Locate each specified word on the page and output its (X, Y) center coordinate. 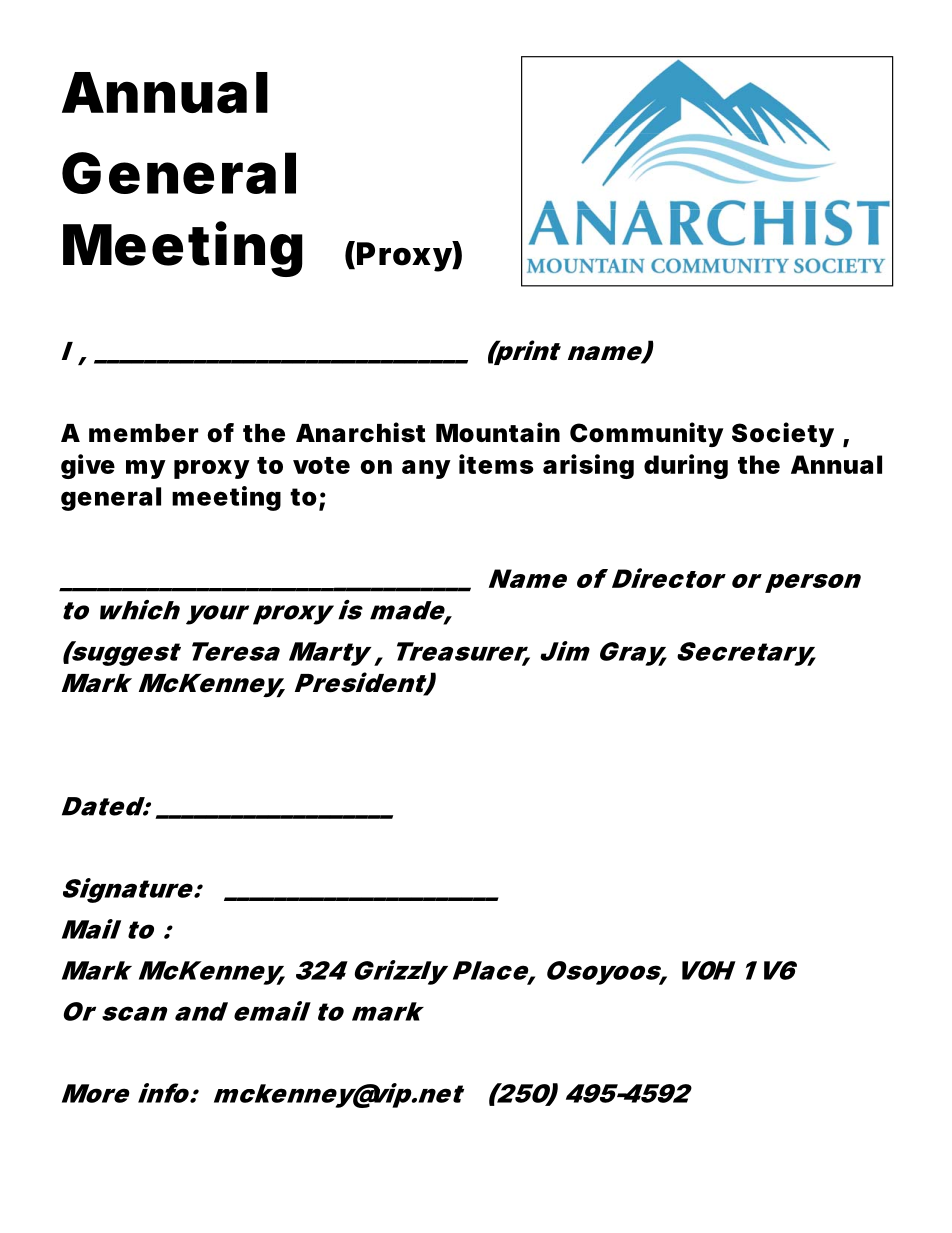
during (686, 466)
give (88, 466)
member (143, 433)
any (426, 469)
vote (321, 465)
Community (647, 434)
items (496, 464)
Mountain (498, 432)
